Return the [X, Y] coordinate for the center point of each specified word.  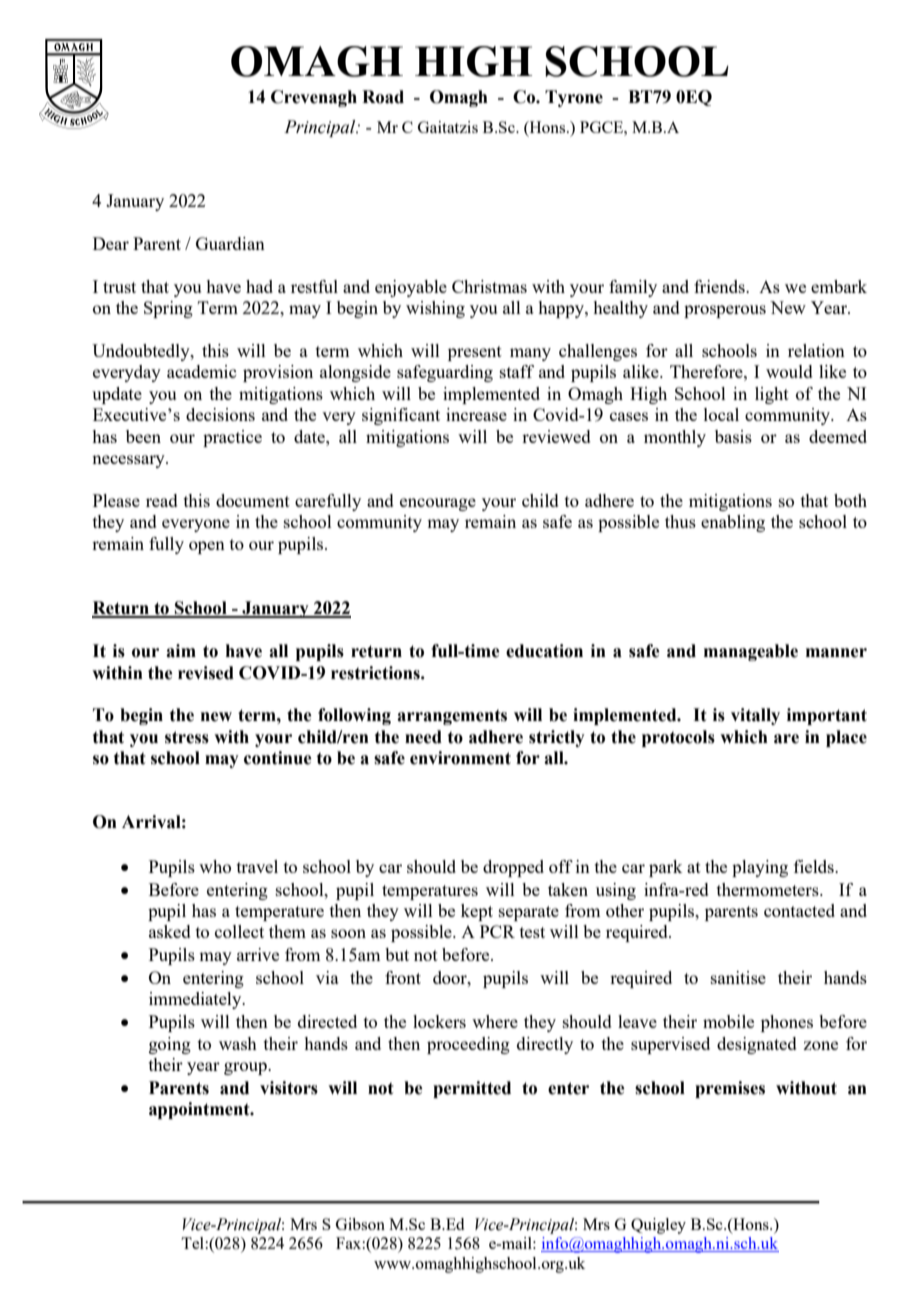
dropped [513, 868]
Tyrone [574, 98]
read [162, 500]
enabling [733, 523]
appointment [200, 1110]
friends [720, 286]
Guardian [230, 243]
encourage [438, 504]
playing [760, 868]
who [215, 866]
